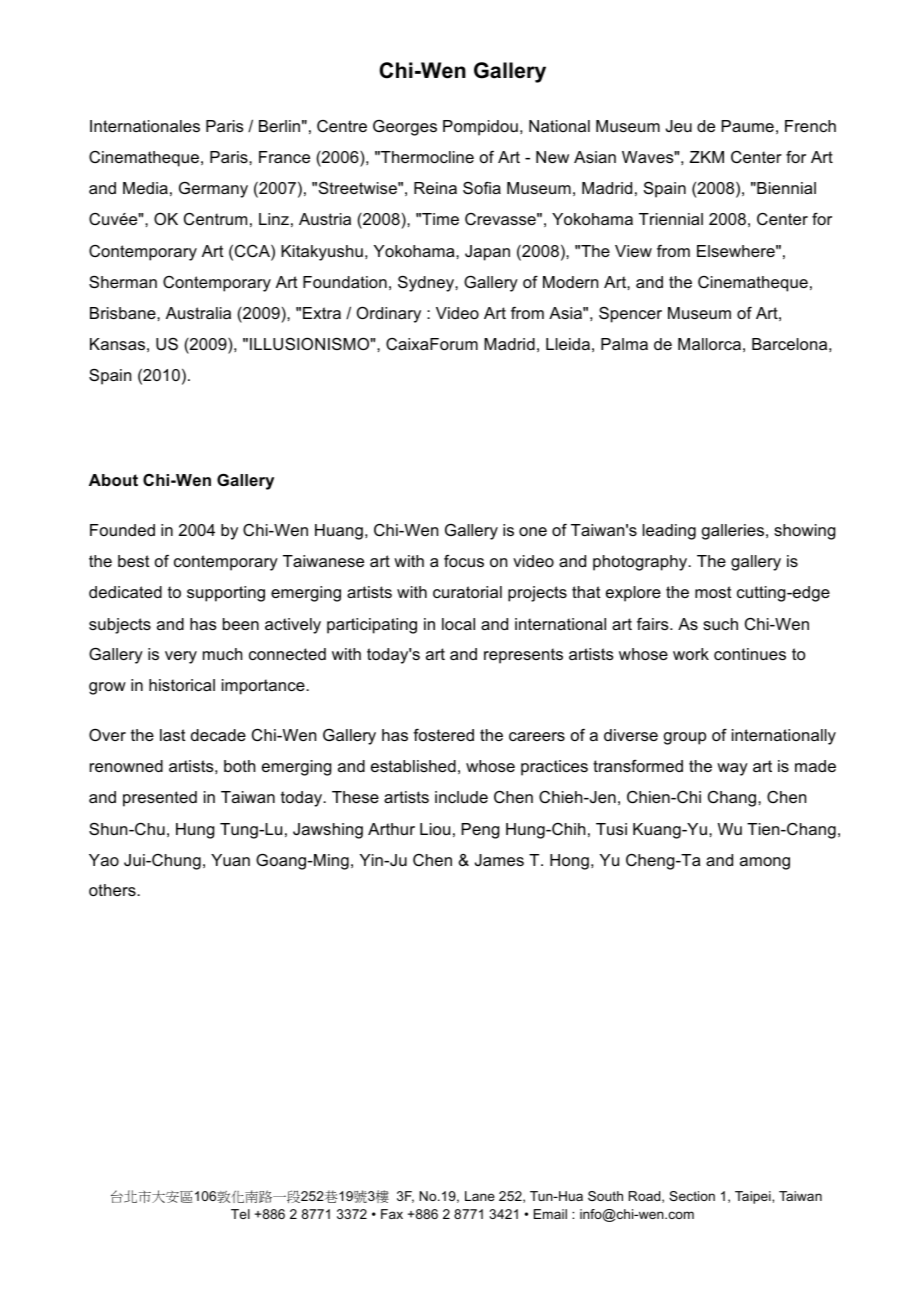  Describe the element at coordinates (750, 654) in the document. I see `continues` at that location.
